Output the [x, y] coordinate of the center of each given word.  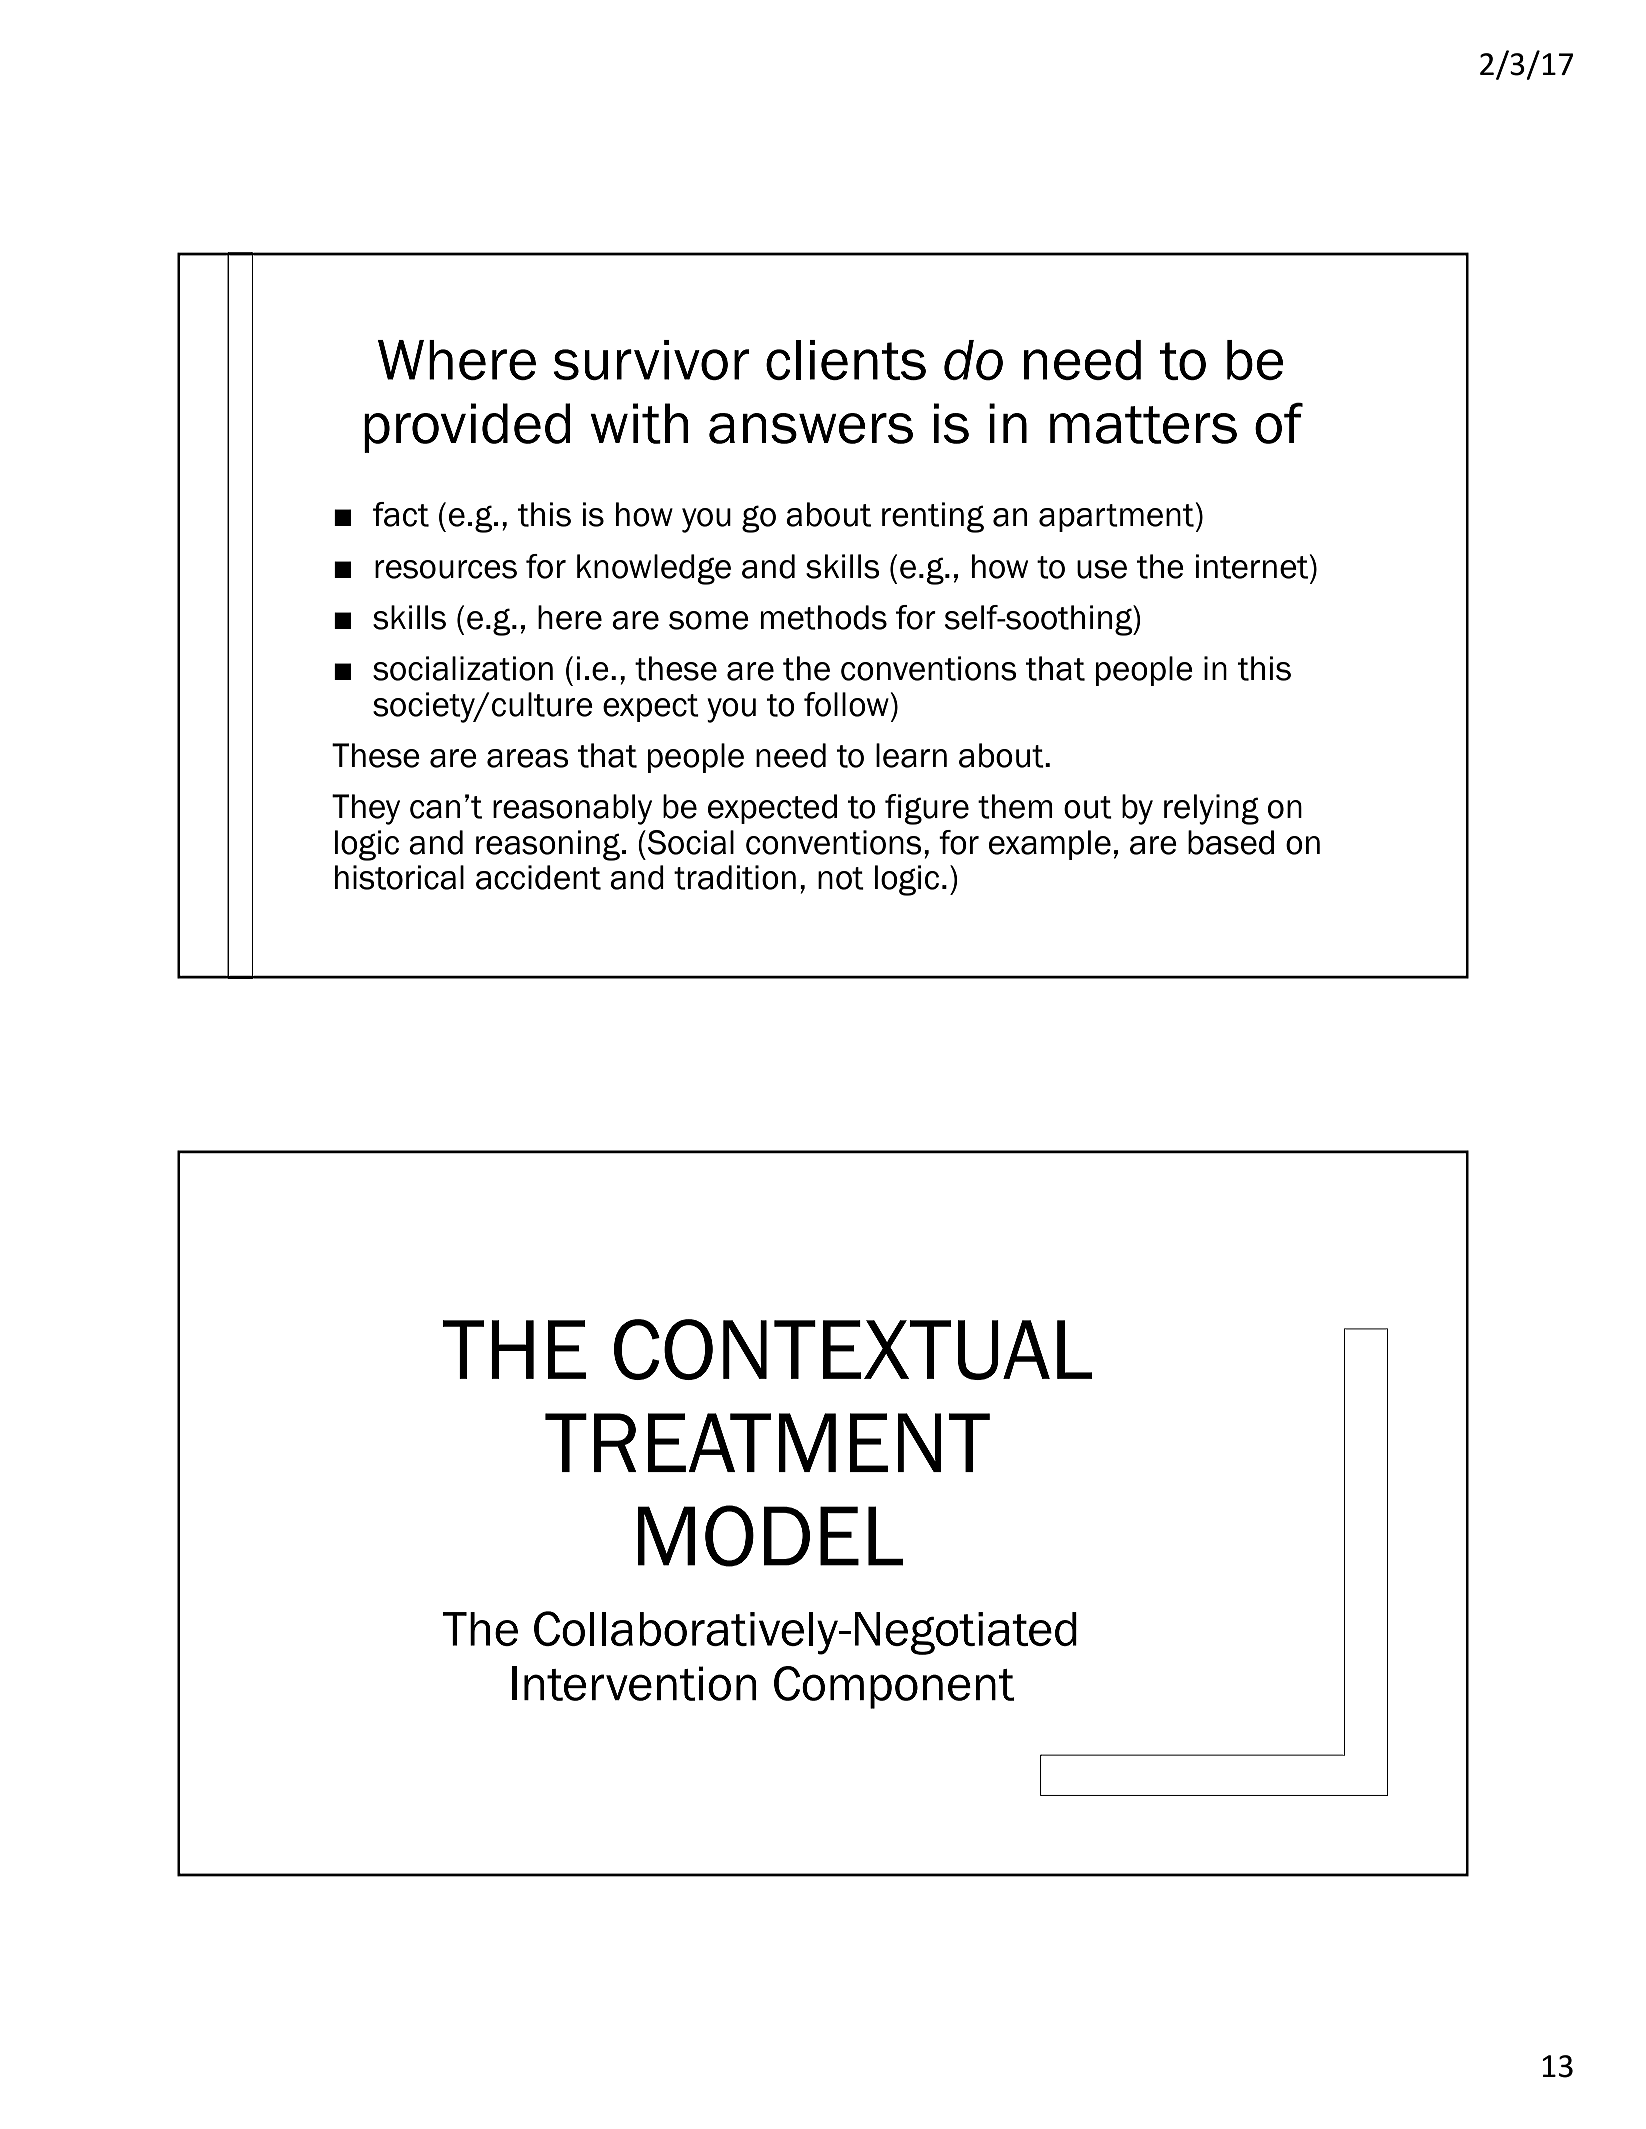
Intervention [634, 1683]
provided [467, 428]
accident [538, 877]
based [1231, 842]
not [841, 878]
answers [811, 428]
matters [1143, 425]
